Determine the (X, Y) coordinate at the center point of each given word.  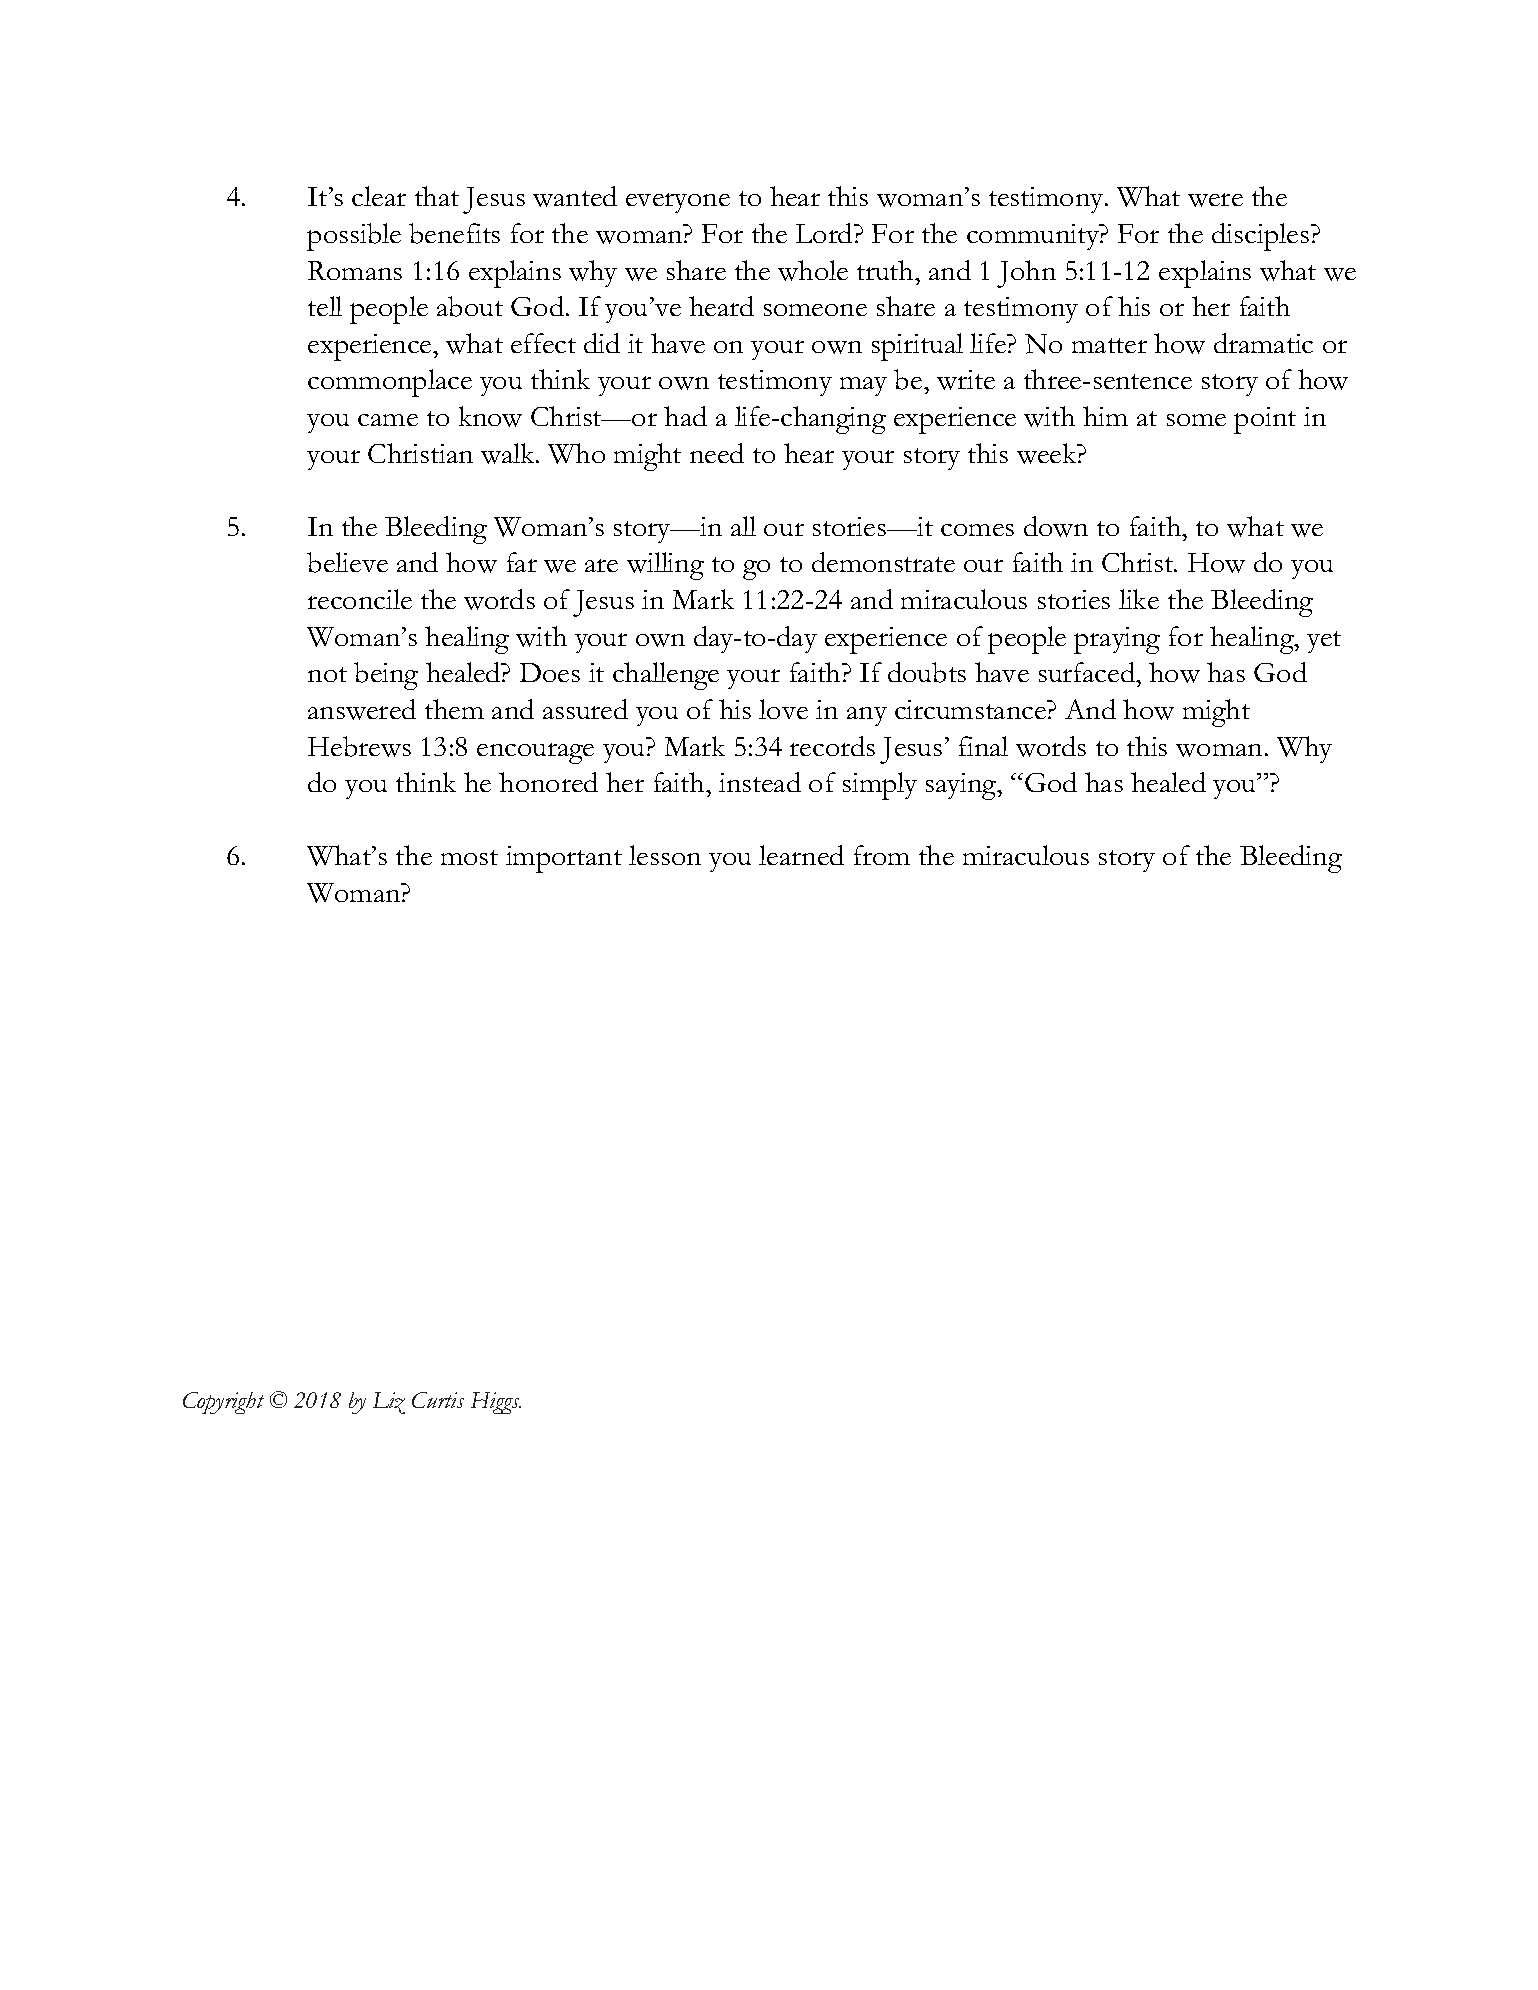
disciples (1260, 237)
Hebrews (359, 746)
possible (354, 237)
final (983, 746)
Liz (389, 1403)
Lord (825, 233)
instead (760, 782)
